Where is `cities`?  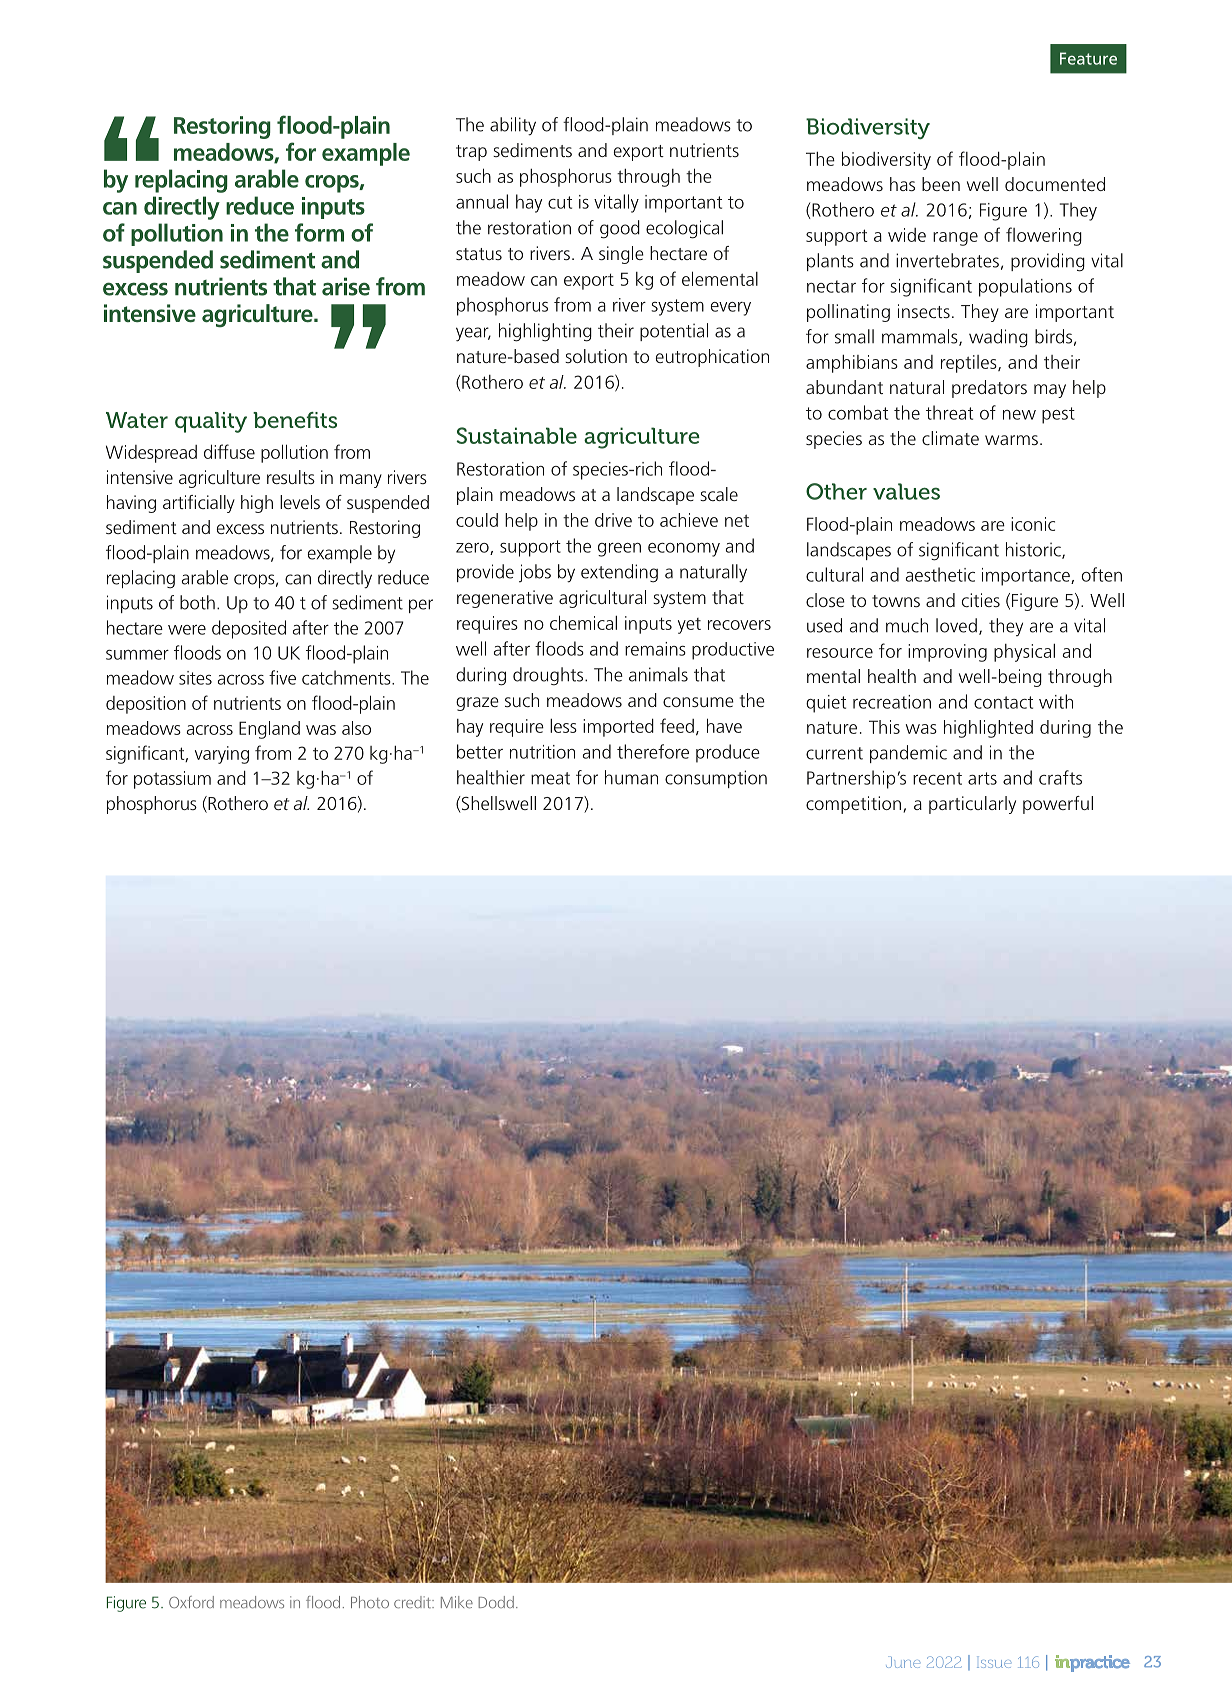
cities is located at coordinates (981, 600).
